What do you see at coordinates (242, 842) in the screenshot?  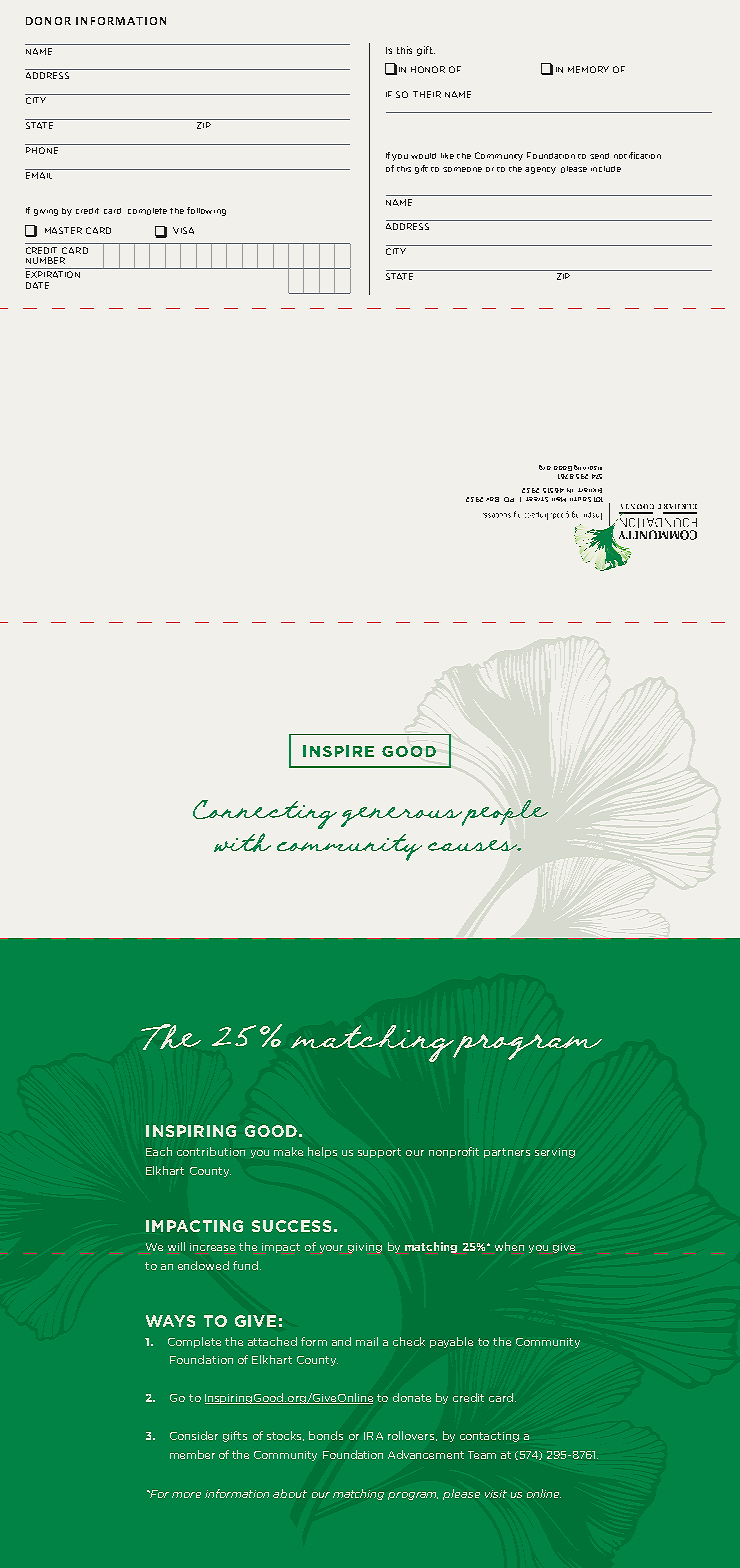 I see `with` at bounding box center [242, 842].
